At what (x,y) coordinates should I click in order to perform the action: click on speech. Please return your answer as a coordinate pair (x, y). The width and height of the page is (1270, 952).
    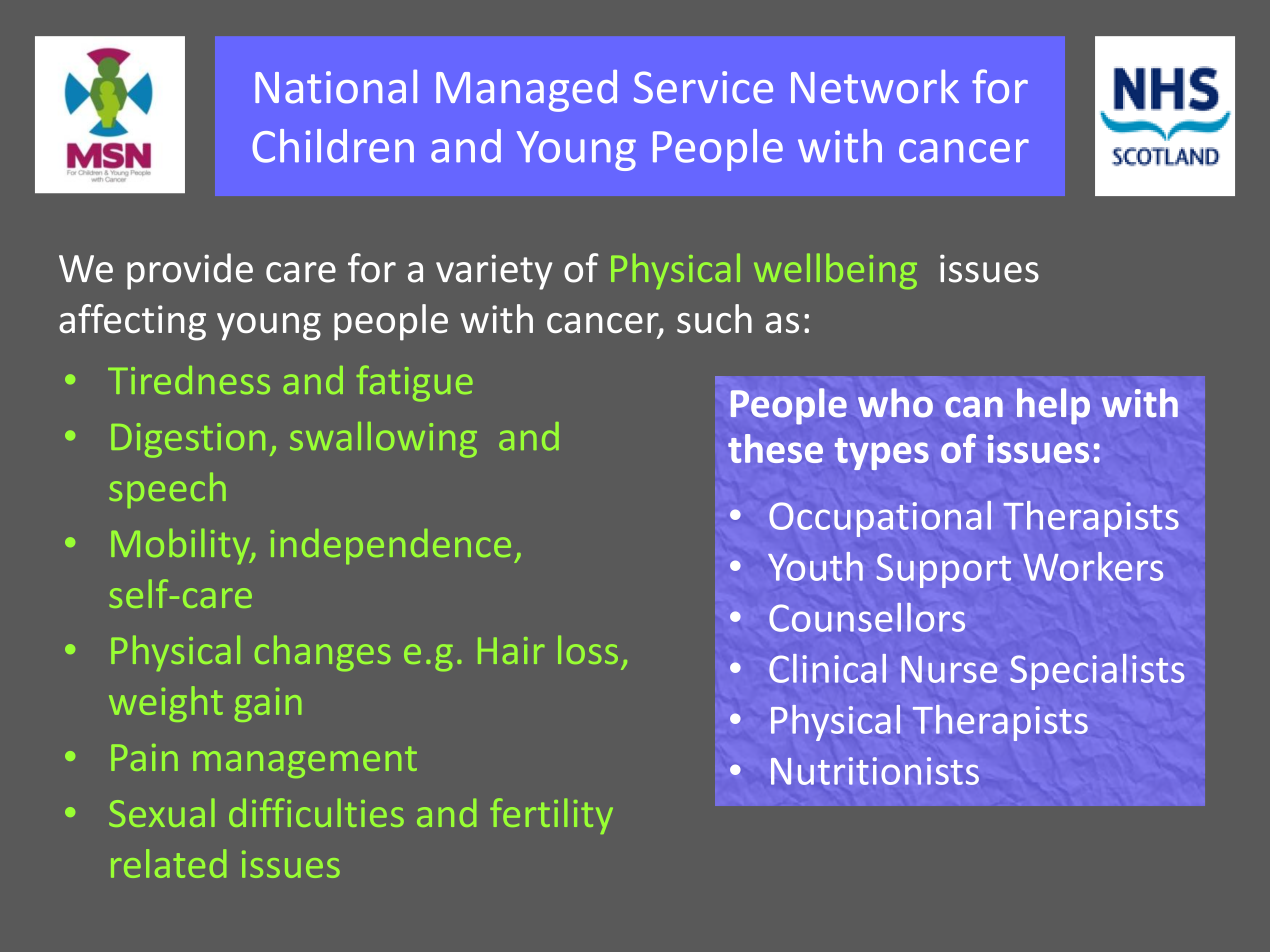
    Looking at the image, I should click on (168, 490).
